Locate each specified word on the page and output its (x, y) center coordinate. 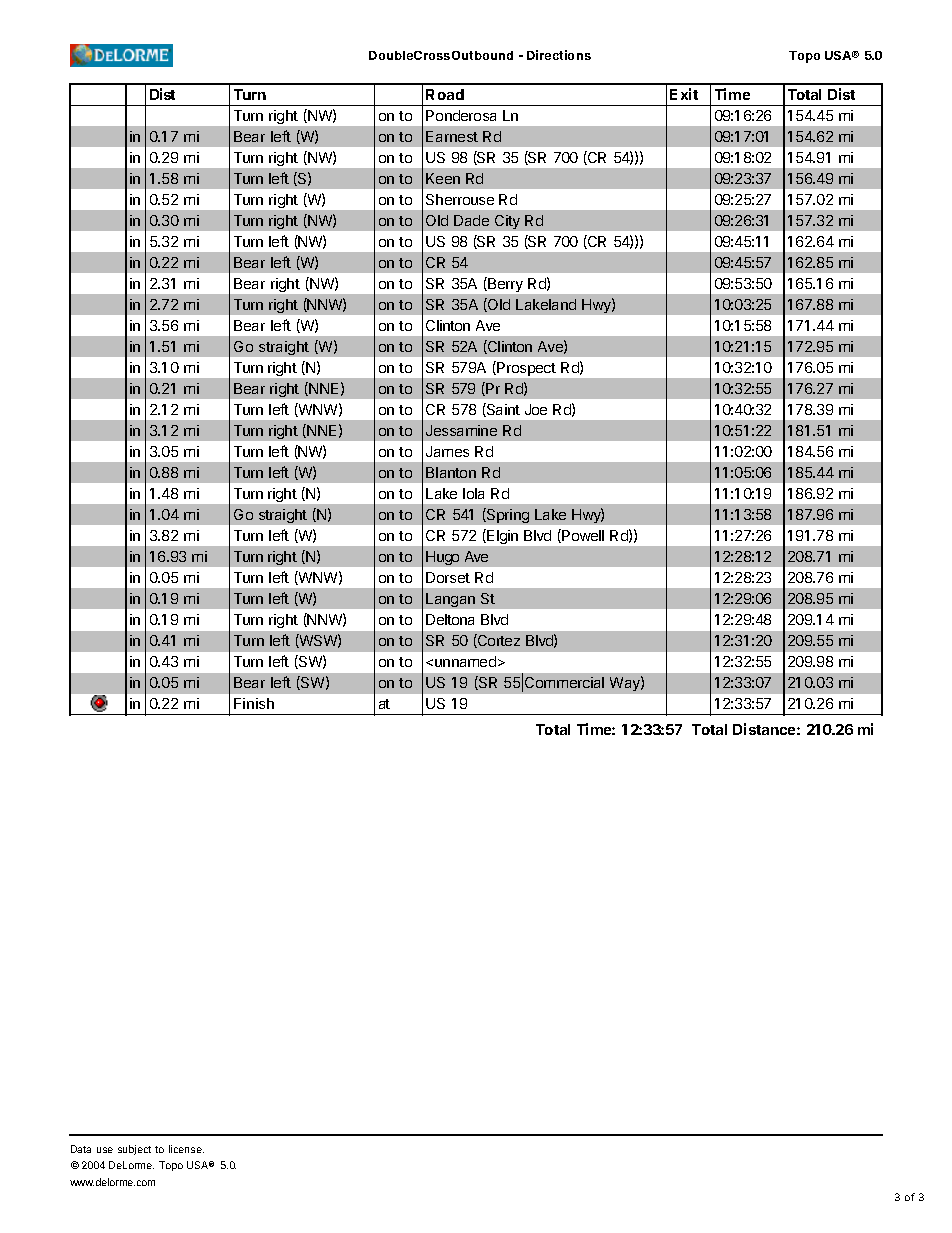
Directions (559, 55)
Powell (582, 536)
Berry (504, 284)
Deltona (450, 619)
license (186, 1149)
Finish (254, 703)
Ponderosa (461, 115)
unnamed (465, 661)
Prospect (525, 368)
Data (81, 1149)
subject (134, 1150)
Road (445, 94)
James (447, 451)
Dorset (448, 577)
